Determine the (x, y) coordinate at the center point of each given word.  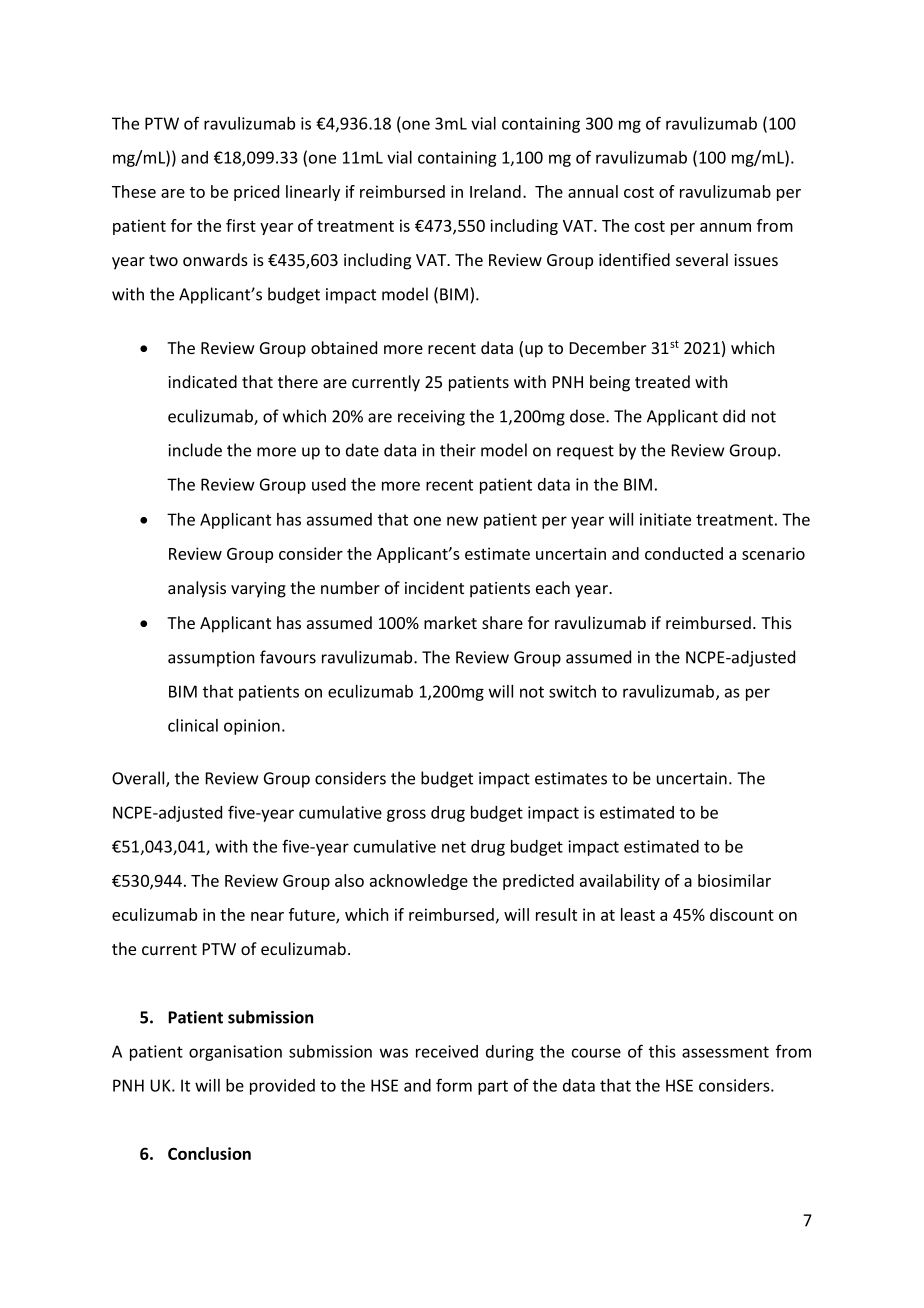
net (454, 847)
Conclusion (209, 1153)
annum (725, 227)
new (462, 521)
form (454, 1085)
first (241, 225)
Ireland (495, 191)
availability (620, 882)
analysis (197, 589)
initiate (665, 519)
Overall (139, 779)
